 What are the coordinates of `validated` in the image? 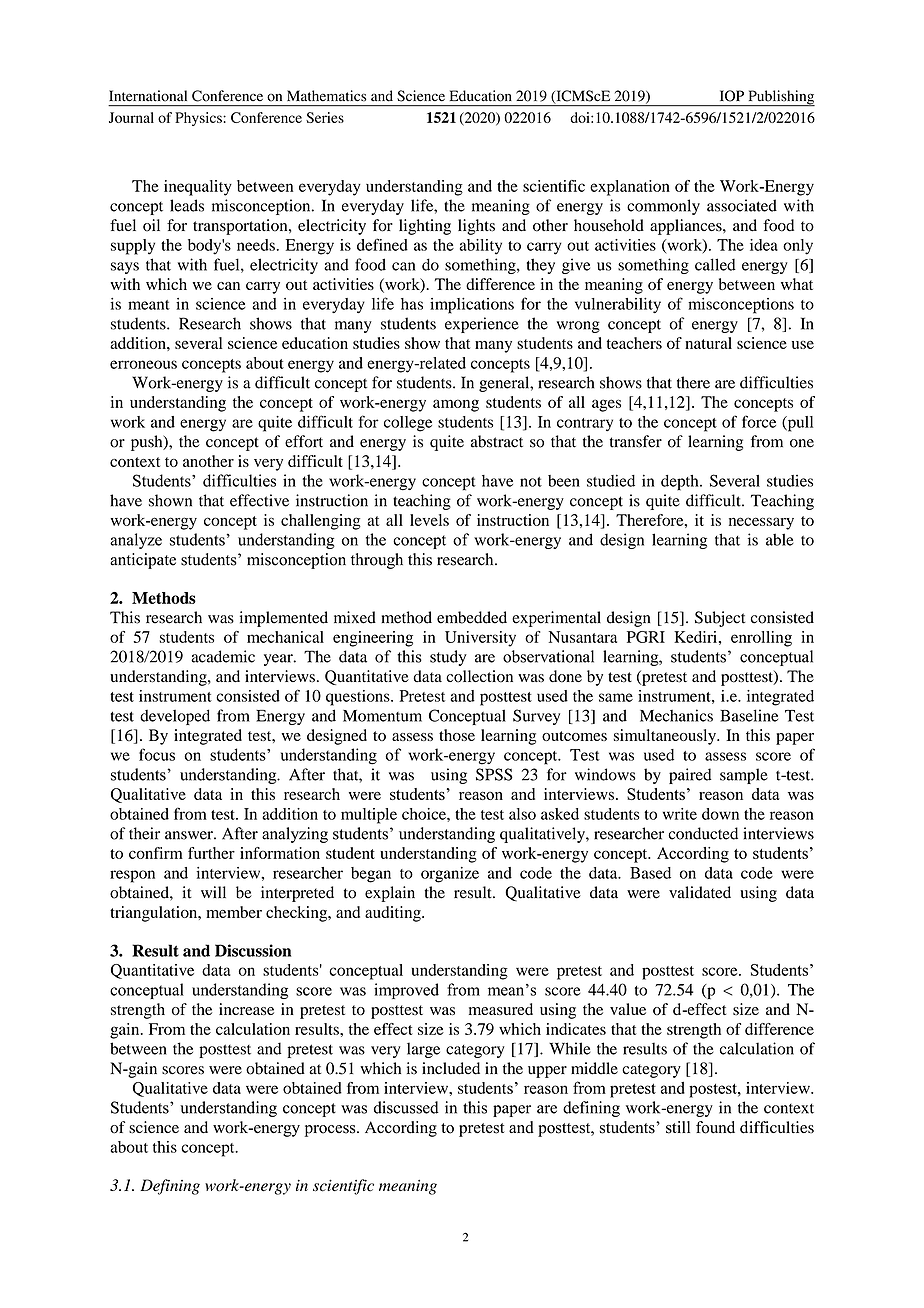 It's located at (700, 892).
